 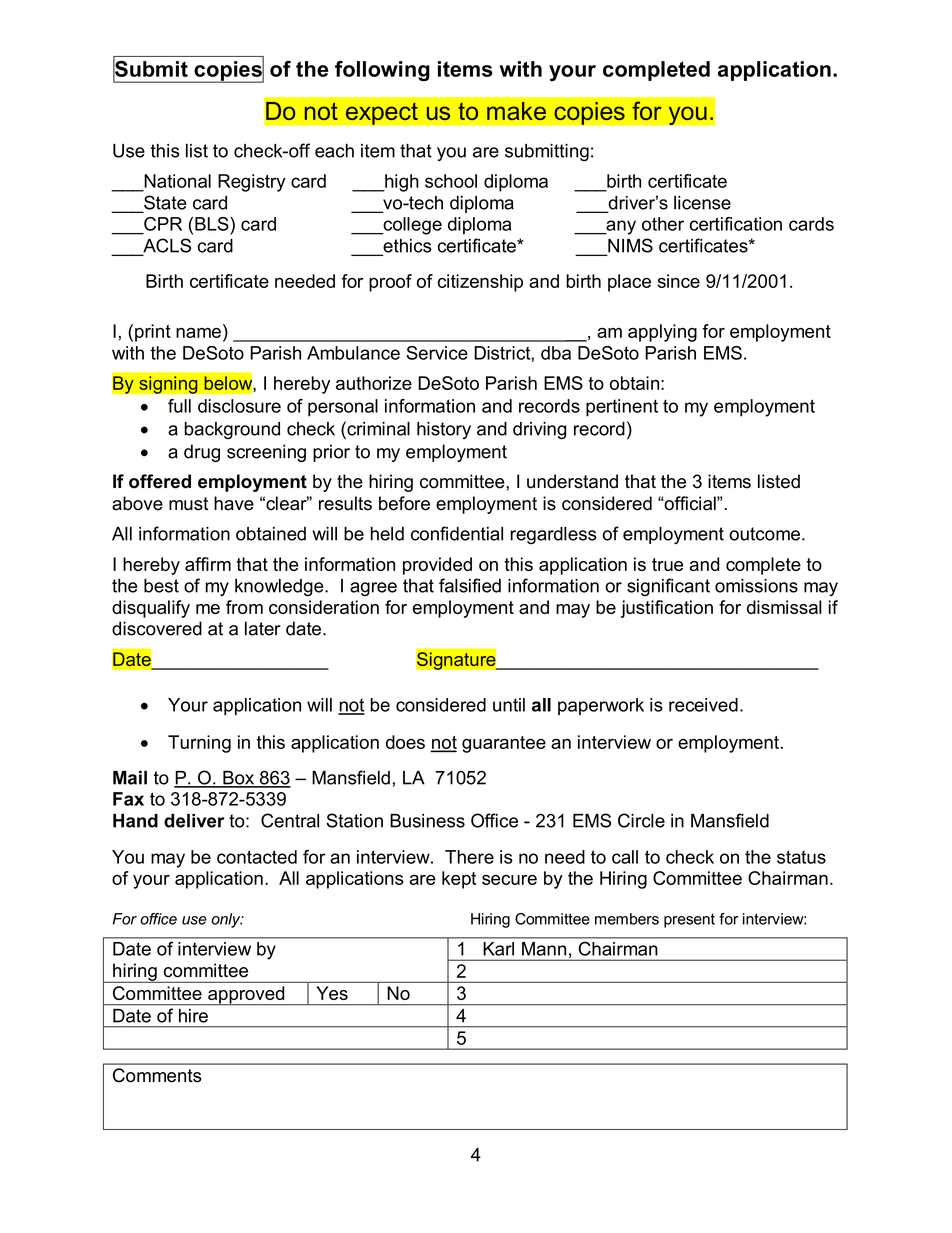 I want to click on Turning, so click(x=199, y=744).
